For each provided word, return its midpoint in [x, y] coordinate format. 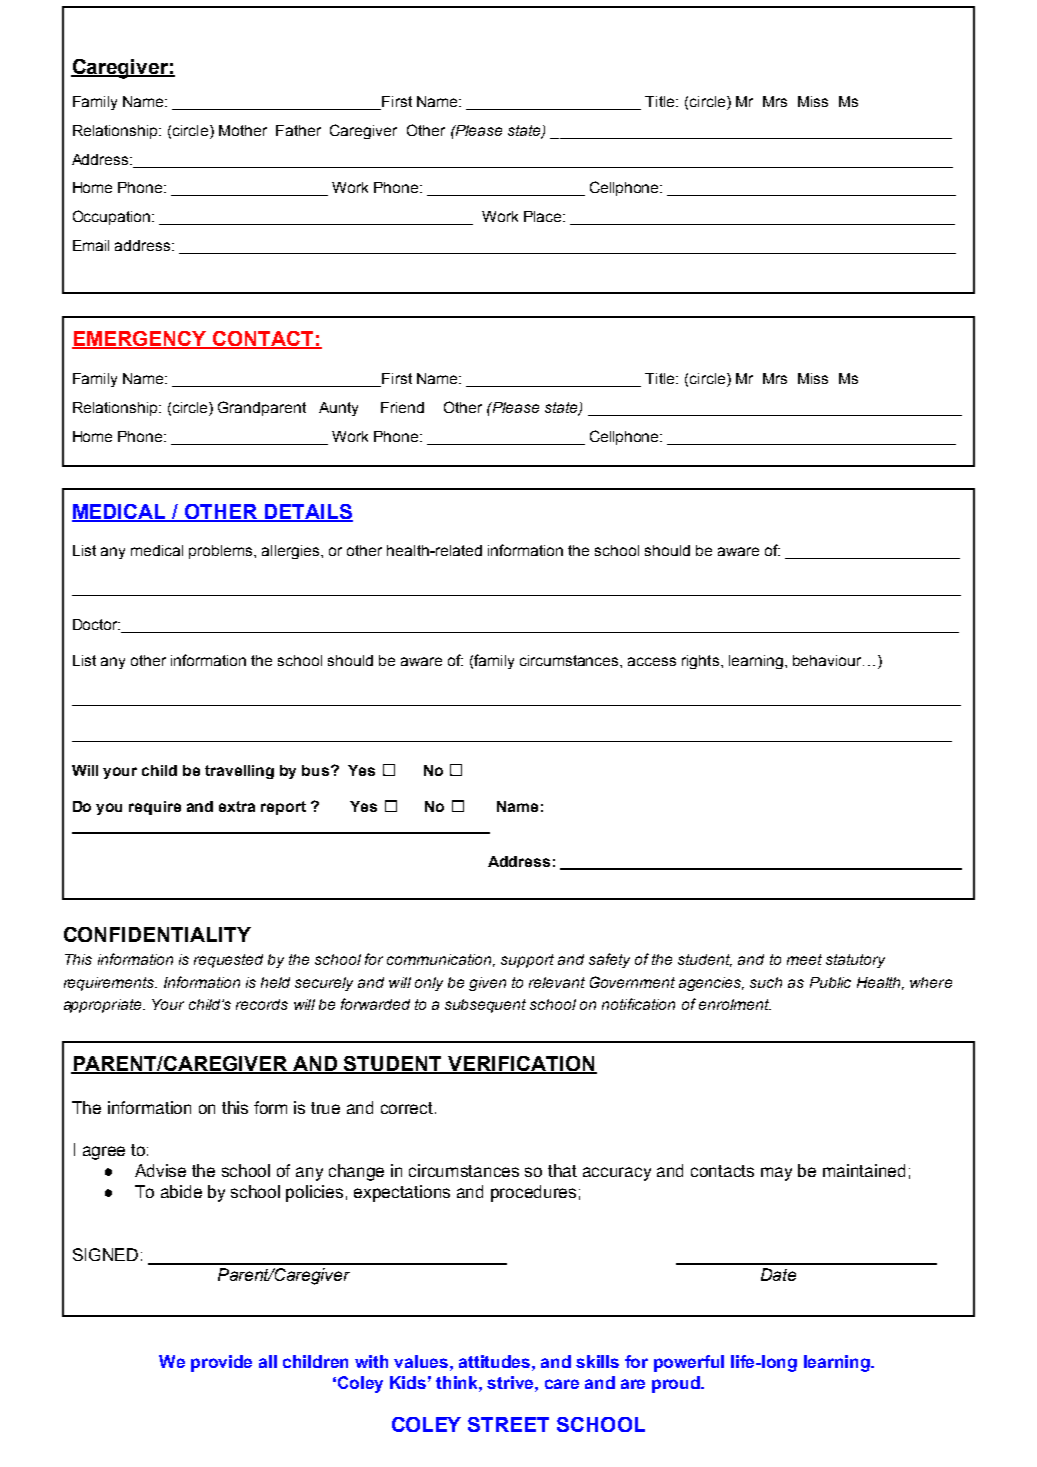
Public [830, 982]
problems [222, 552]
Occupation [111, 217]
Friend [402, 407]
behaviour [828, 660]
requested [228, 961]
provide [221, 1363]
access [652, 661]
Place [544, 216]
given [487, 984]
